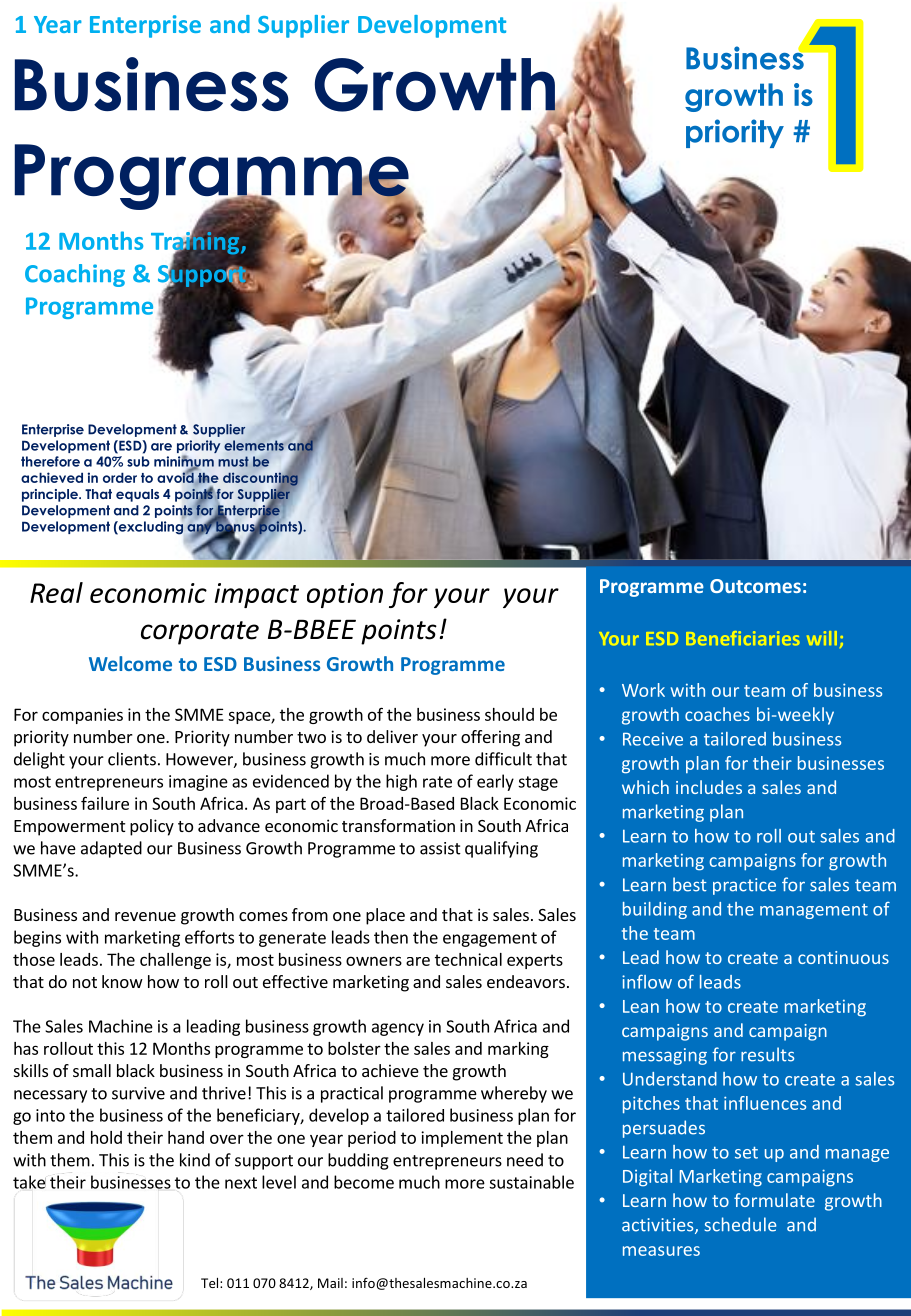 The image size is (911, 1316). I want to click on Beneficiaries, so click(743, 638).
